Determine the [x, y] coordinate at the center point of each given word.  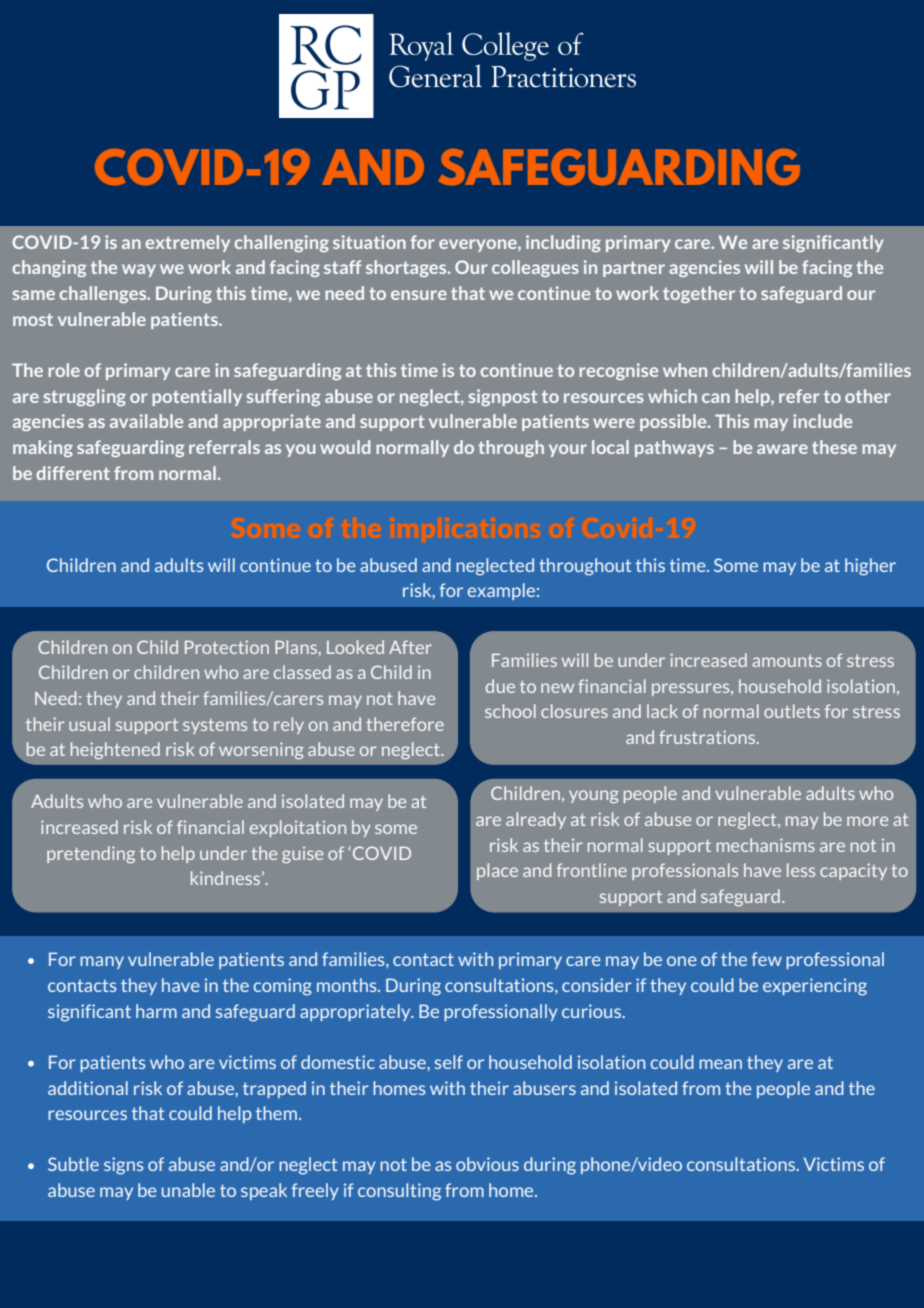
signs [123, 1166]
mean [720, 1064]
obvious [487, 1164]
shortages [407, 268]
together [699, 294]
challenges [104, 294]
